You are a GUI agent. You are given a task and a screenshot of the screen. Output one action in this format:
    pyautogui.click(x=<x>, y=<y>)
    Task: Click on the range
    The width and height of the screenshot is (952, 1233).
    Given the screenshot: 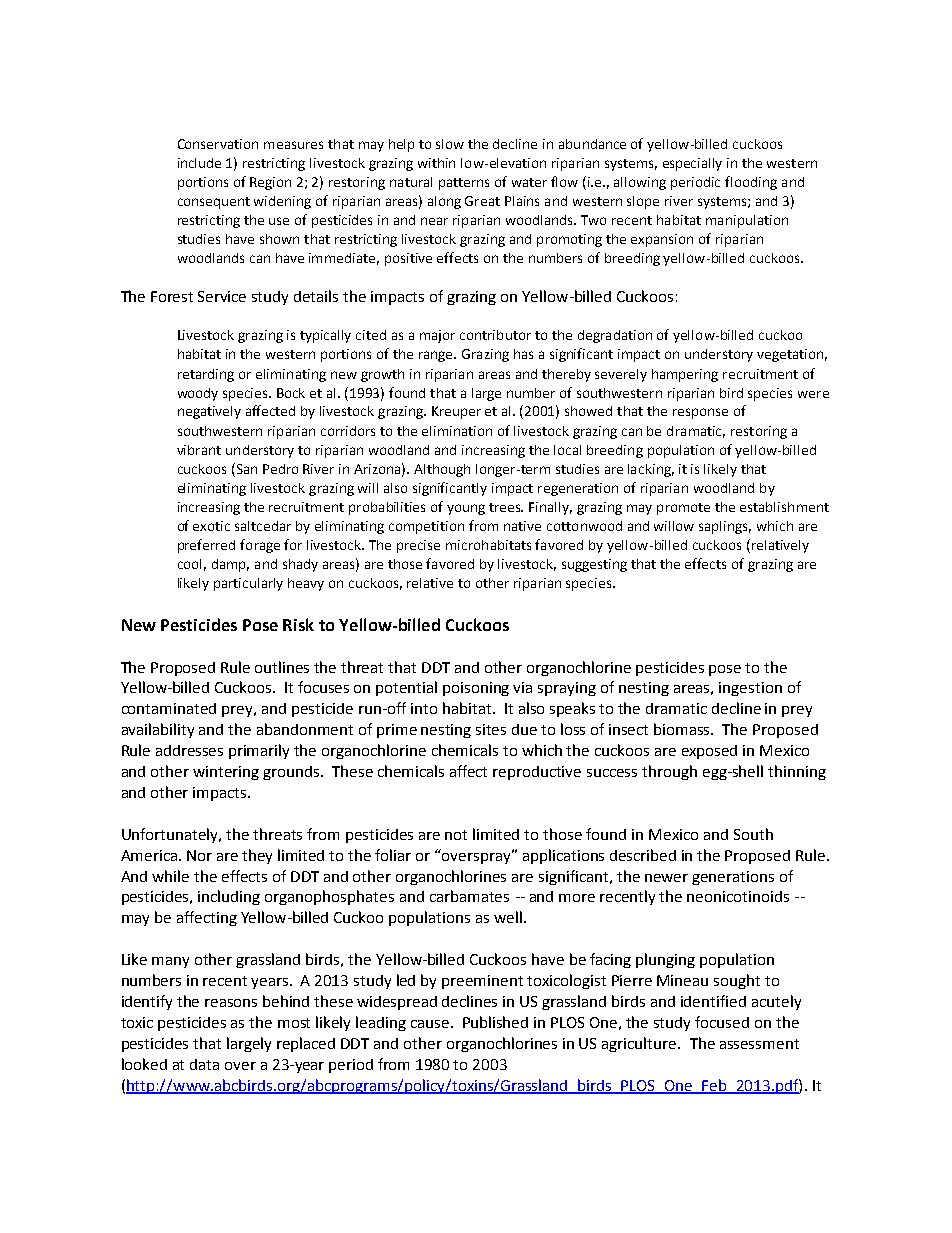 What is the action you would take?
    pyautogui.click(x=437, y=356)
